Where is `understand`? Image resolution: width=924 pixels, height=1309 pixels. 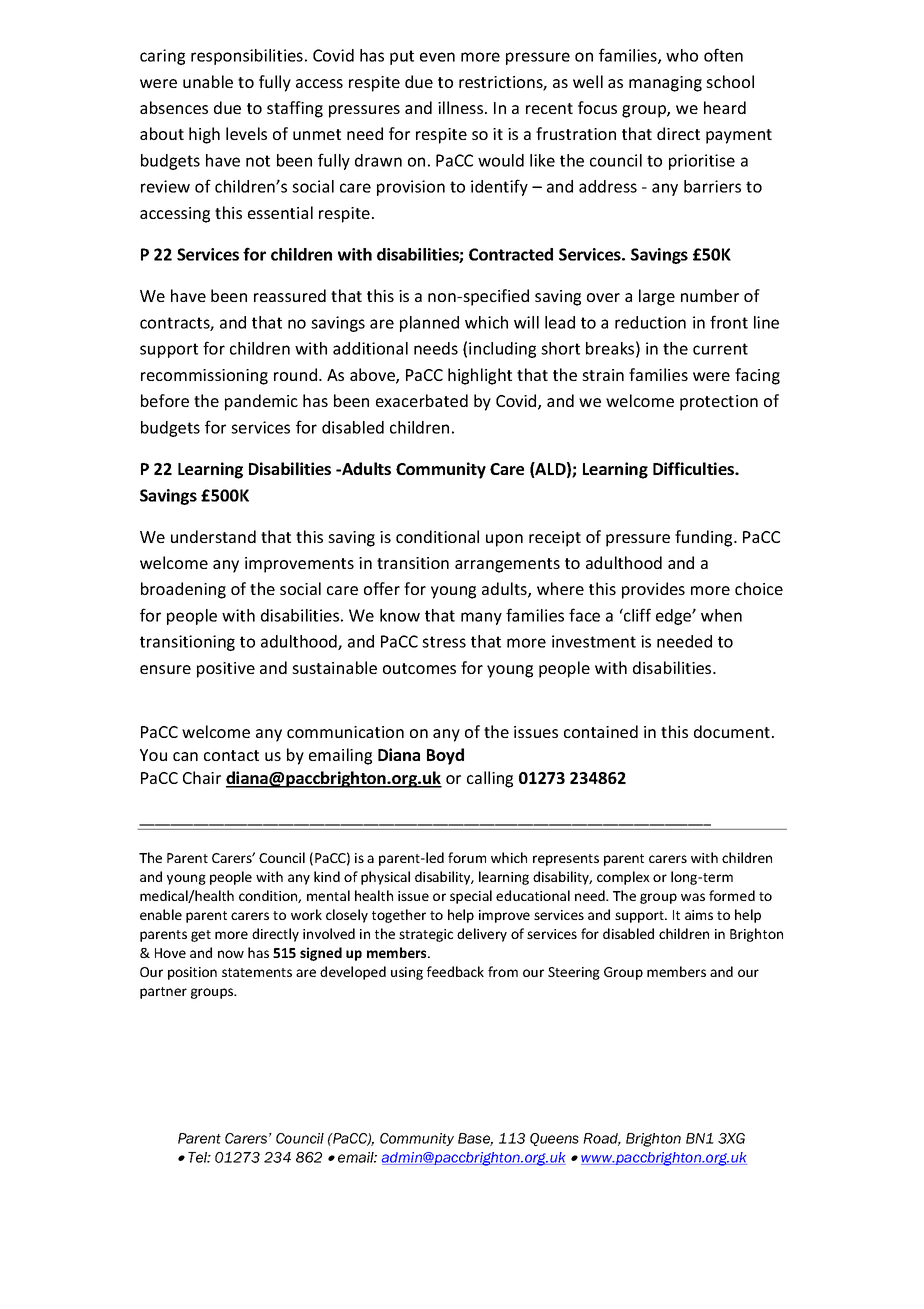 understand is located at coordinates (213, 536).
